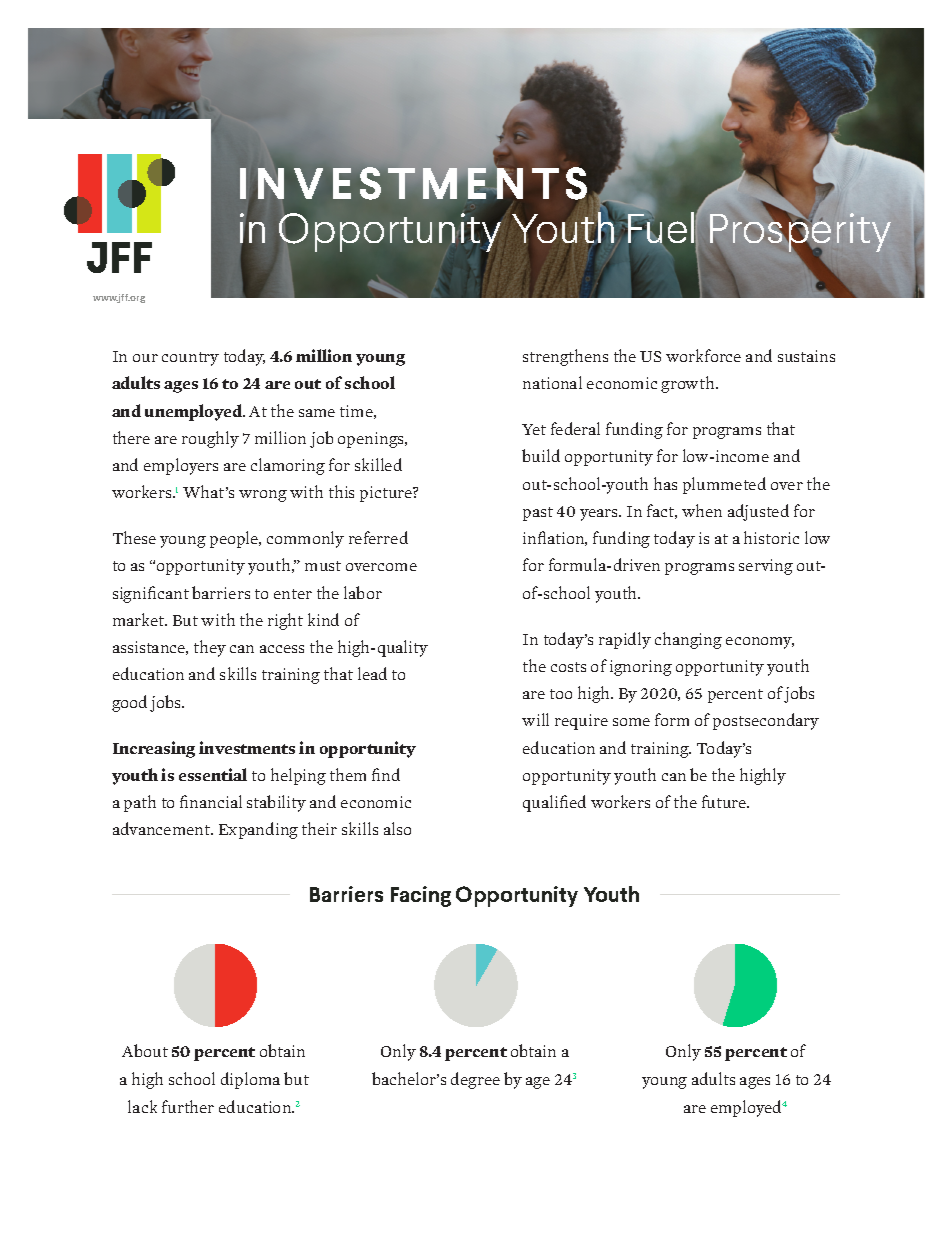  What do you see at coordinates (211, 801) in the screenshot?
I see `financial` at bounding box center [211, 801].
